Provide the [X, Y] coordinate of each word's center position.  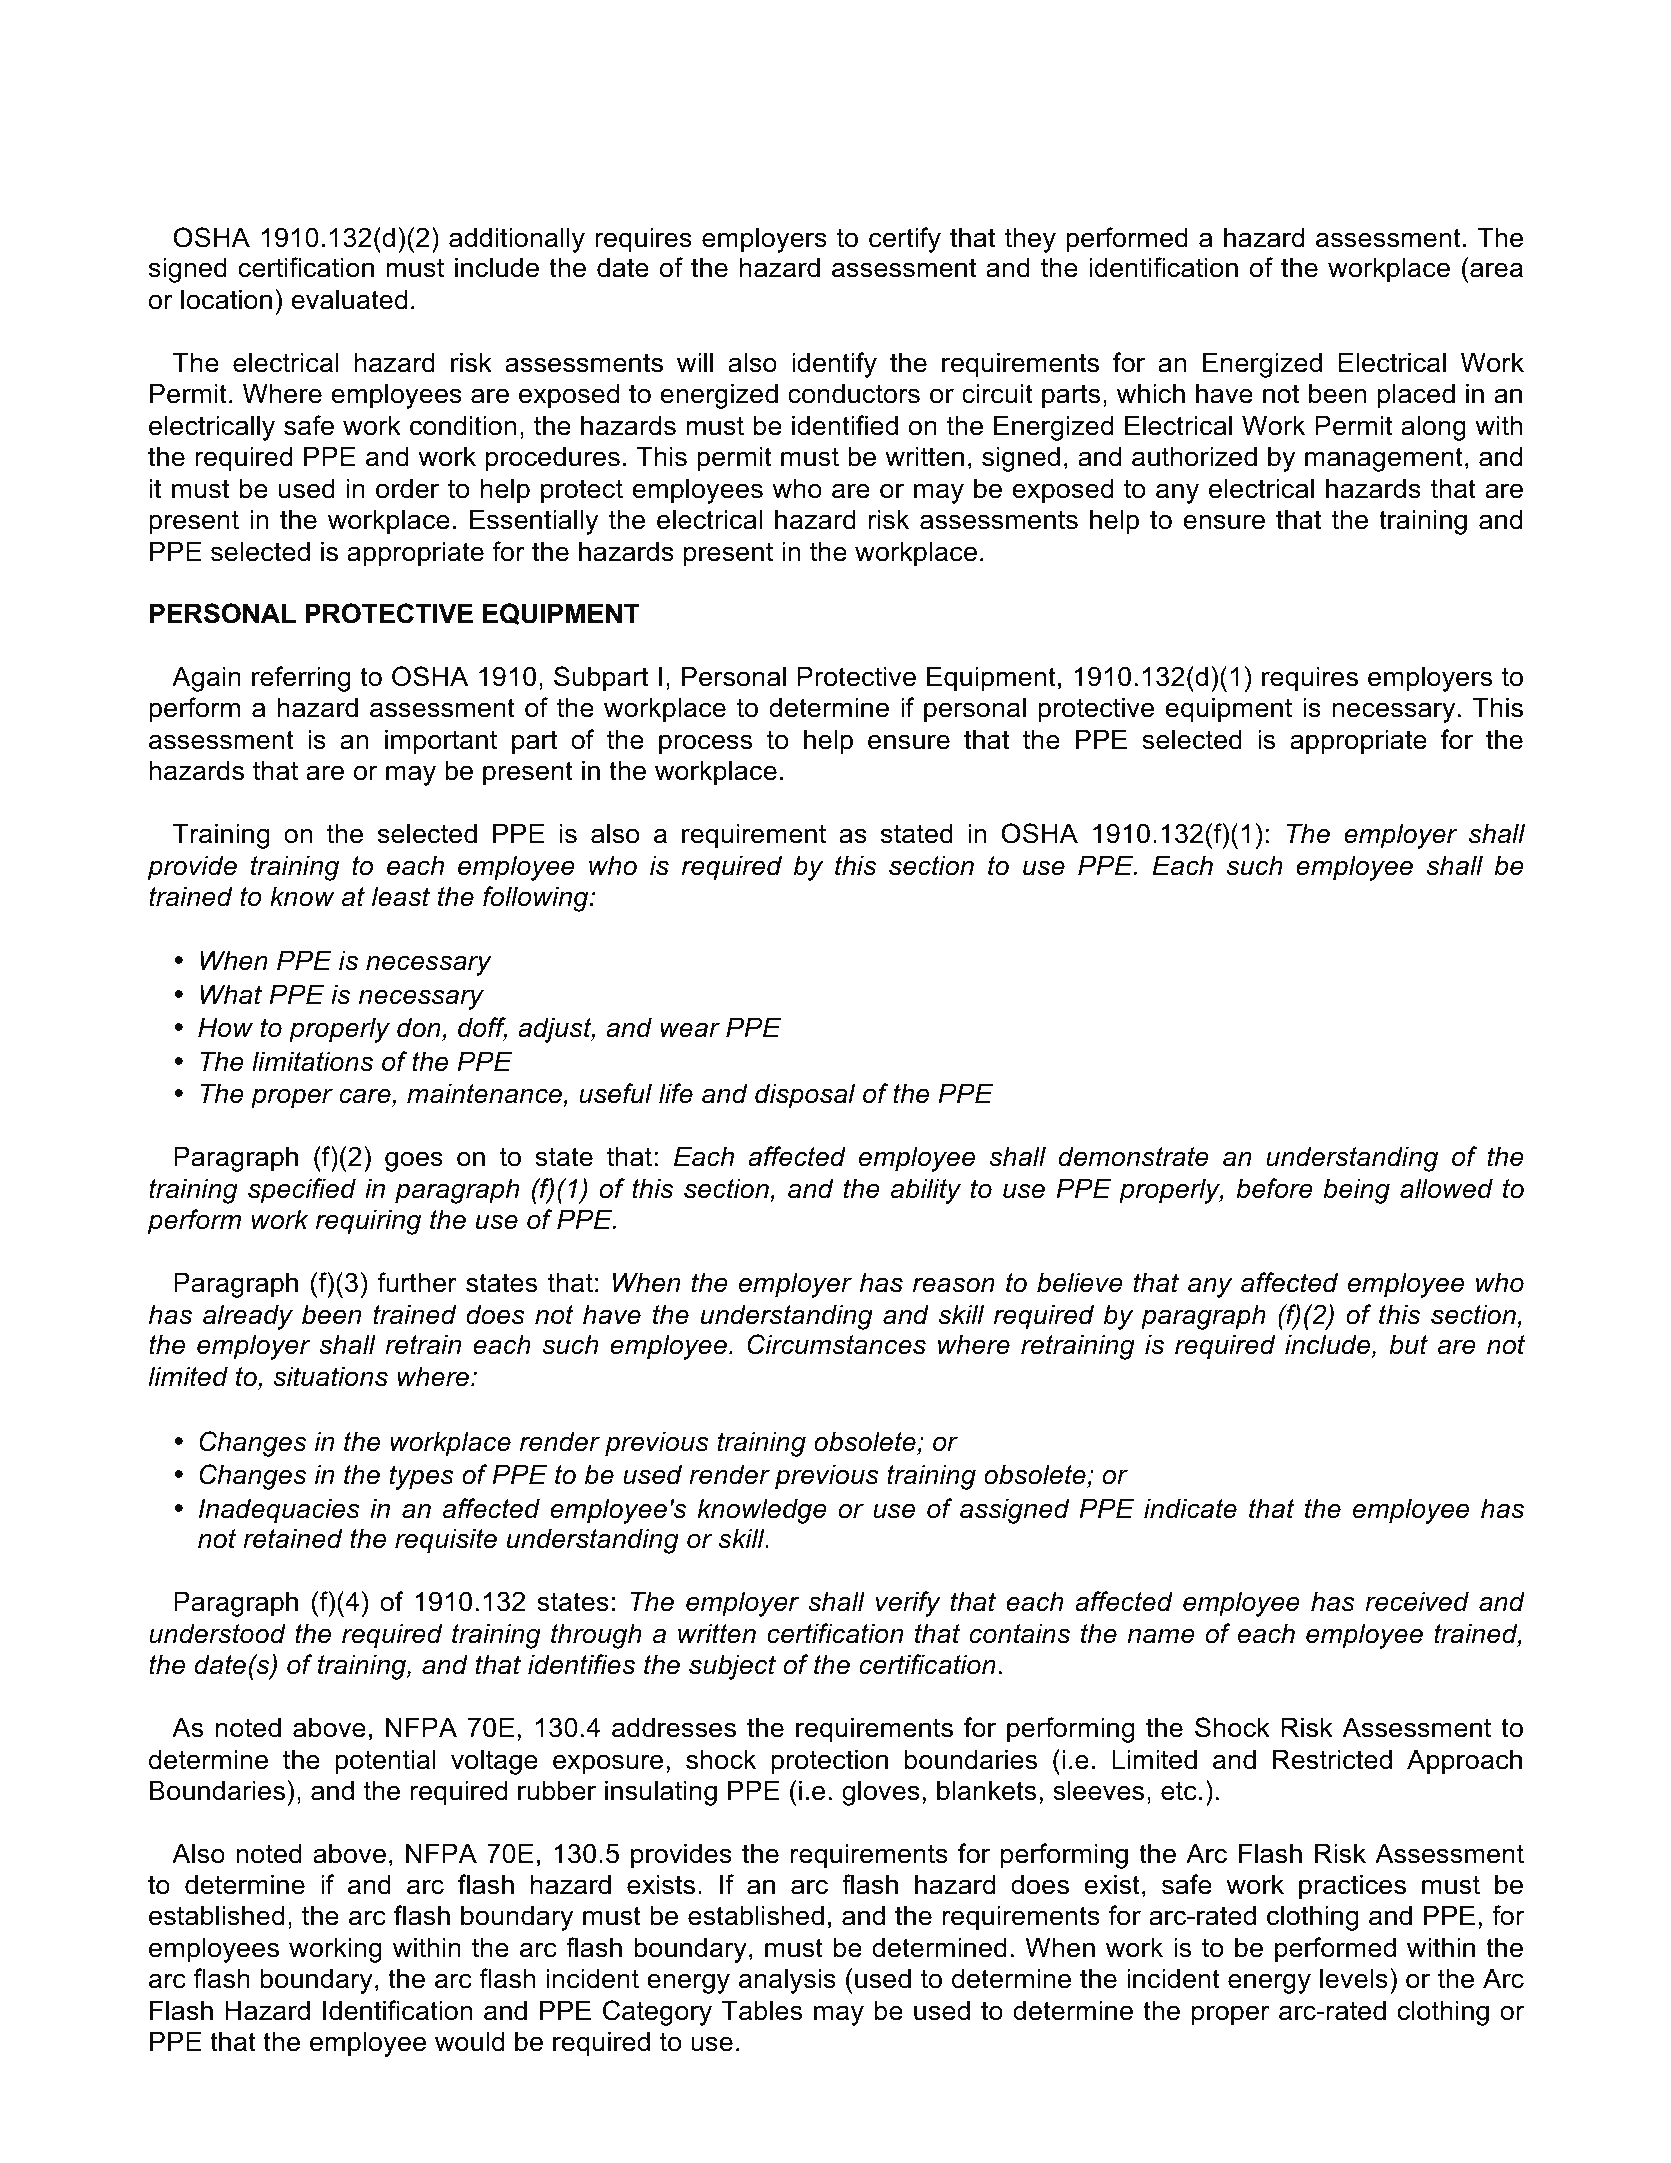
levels [1354, 1978]
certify [905, 240]
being [1356, 1191]
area [1496, 270]
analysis [787, 1981]
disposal [805, 1096]
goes [414, 1161]
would [469, 2041]
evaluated [349, 299]
